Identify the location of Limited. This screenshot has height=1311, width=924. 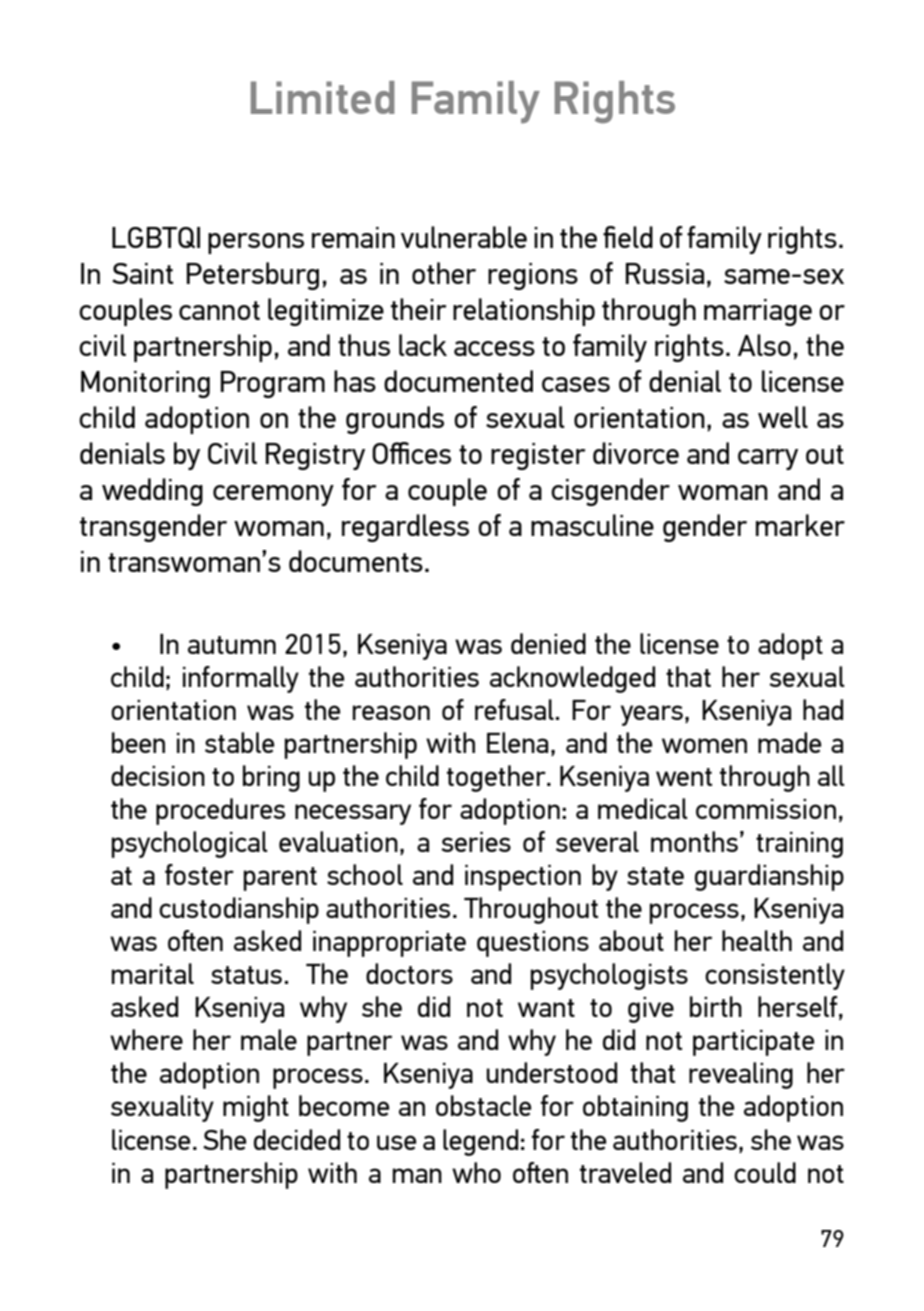
(323, 97).
